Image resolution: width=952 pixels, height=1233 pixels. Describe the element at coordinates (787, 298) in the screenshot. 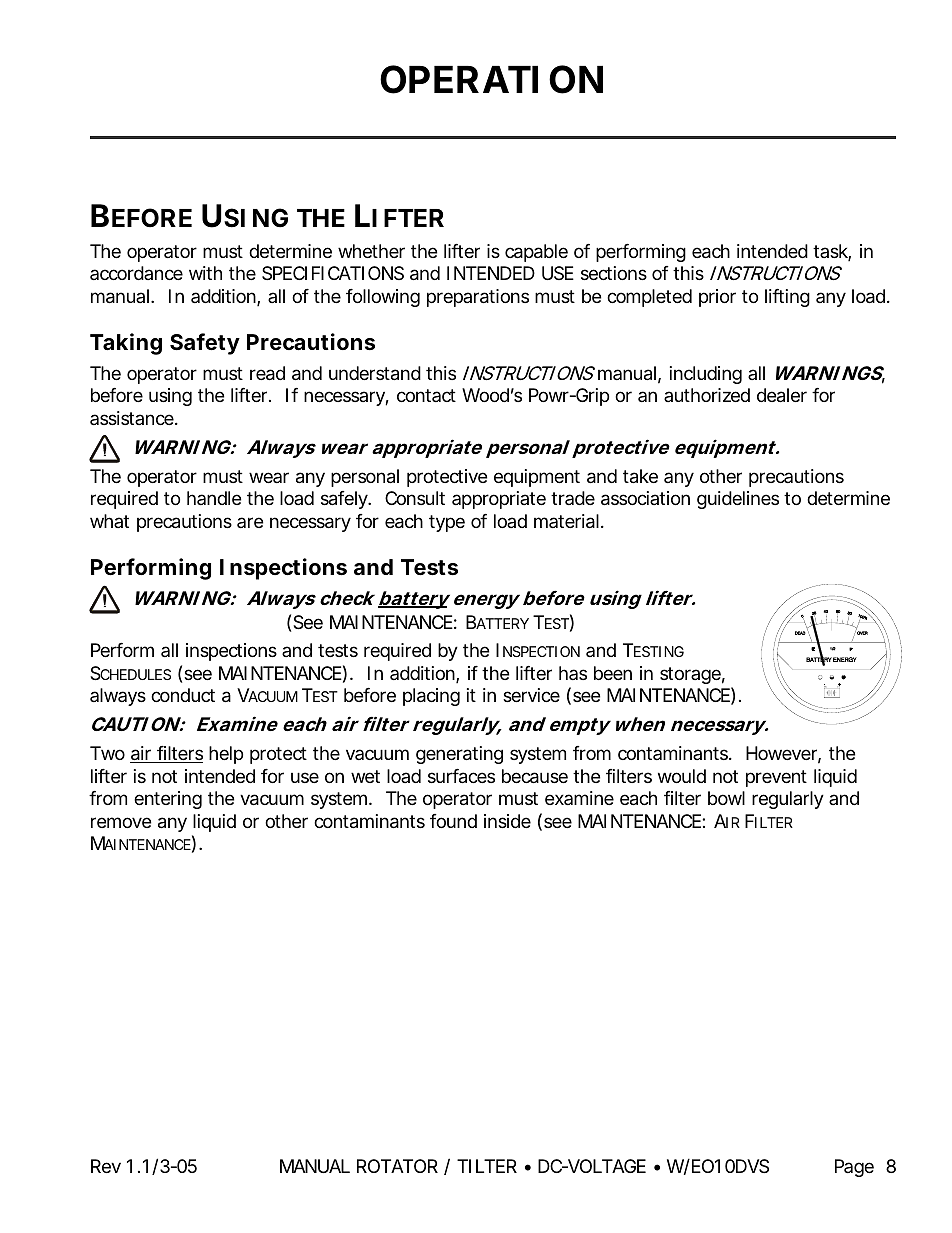

I see `lifting` at that location.
